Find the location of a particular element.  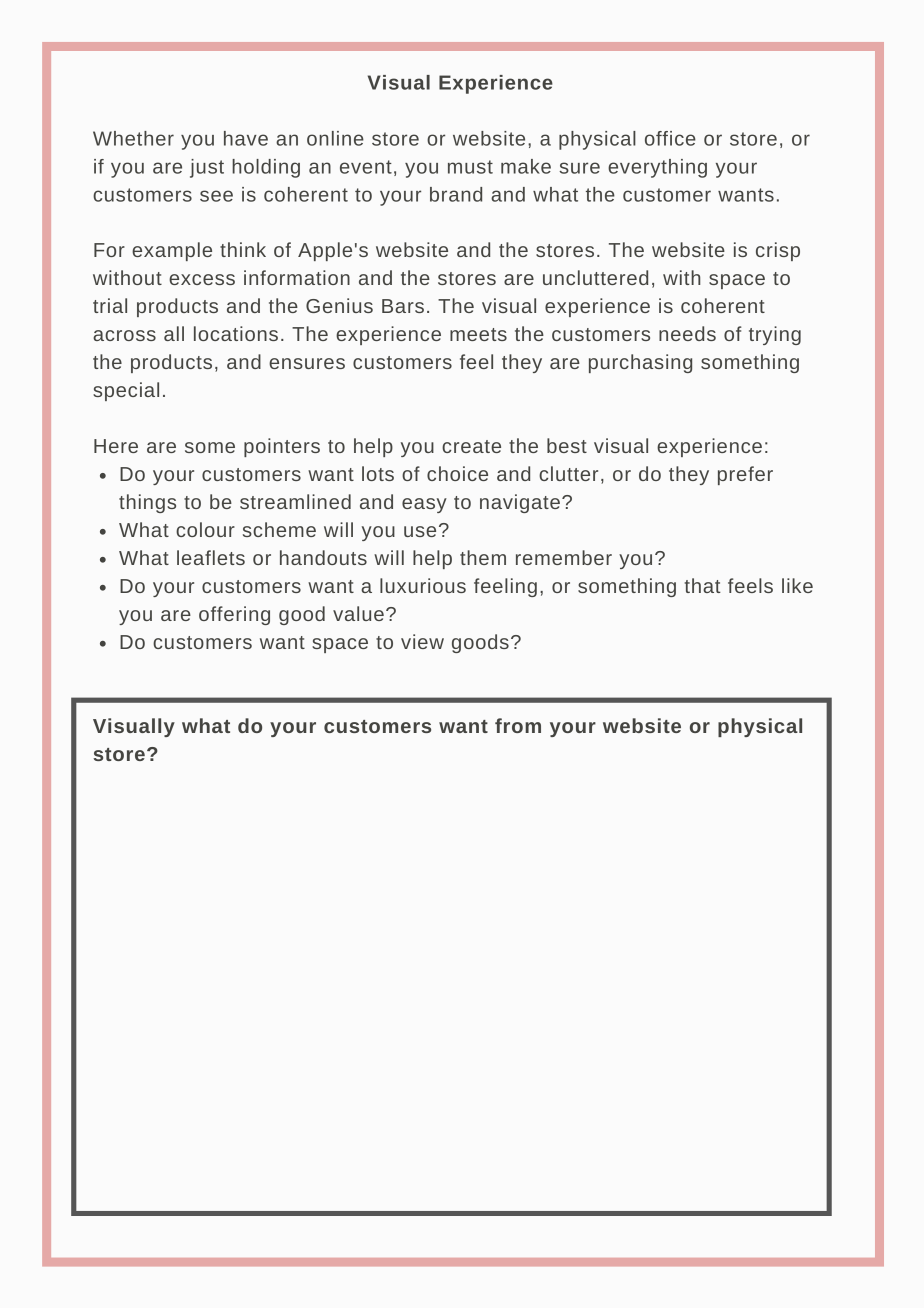

meets is located at coordinates (478, 334).
